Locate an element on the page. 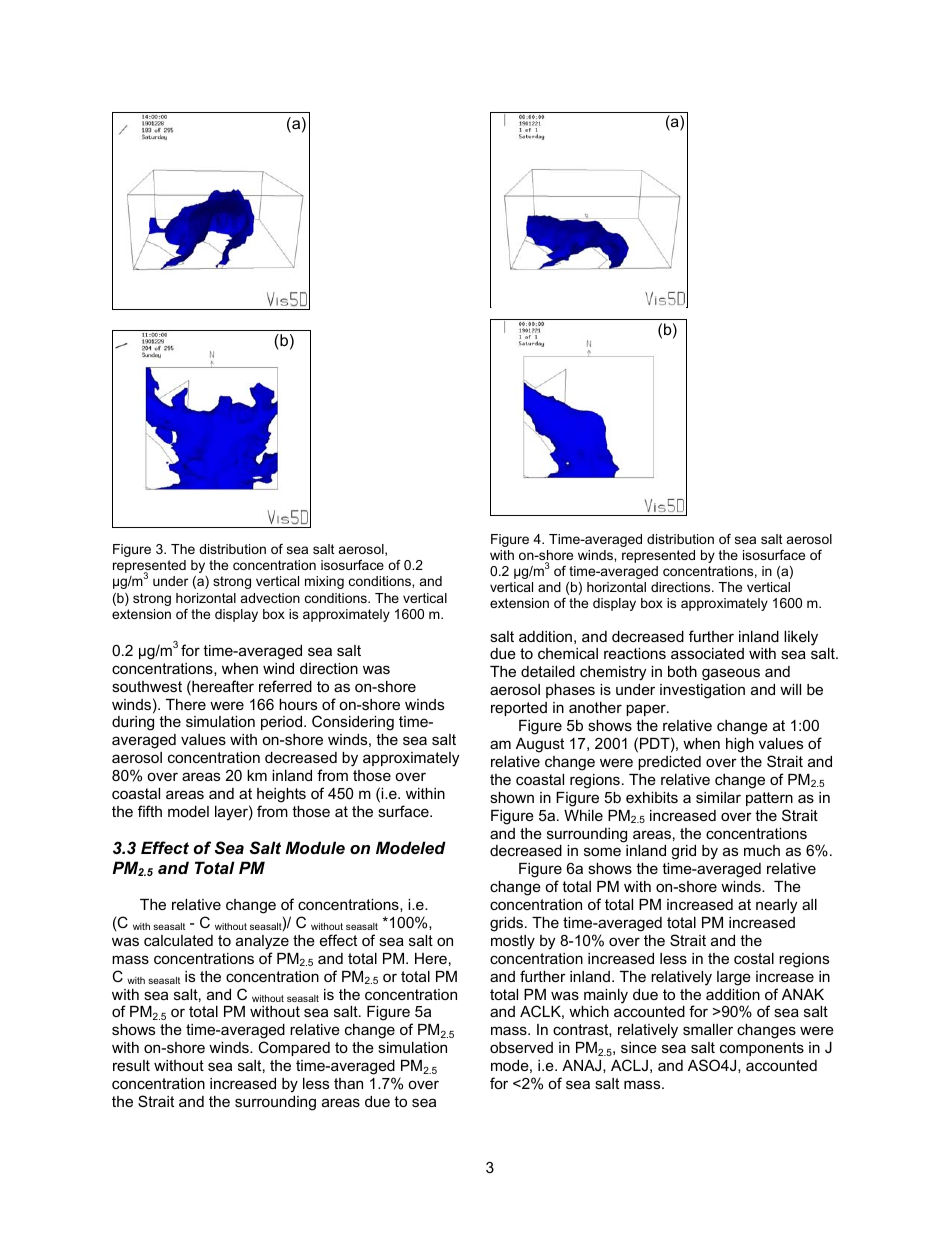  advection is located at coordinates (270, 598).
